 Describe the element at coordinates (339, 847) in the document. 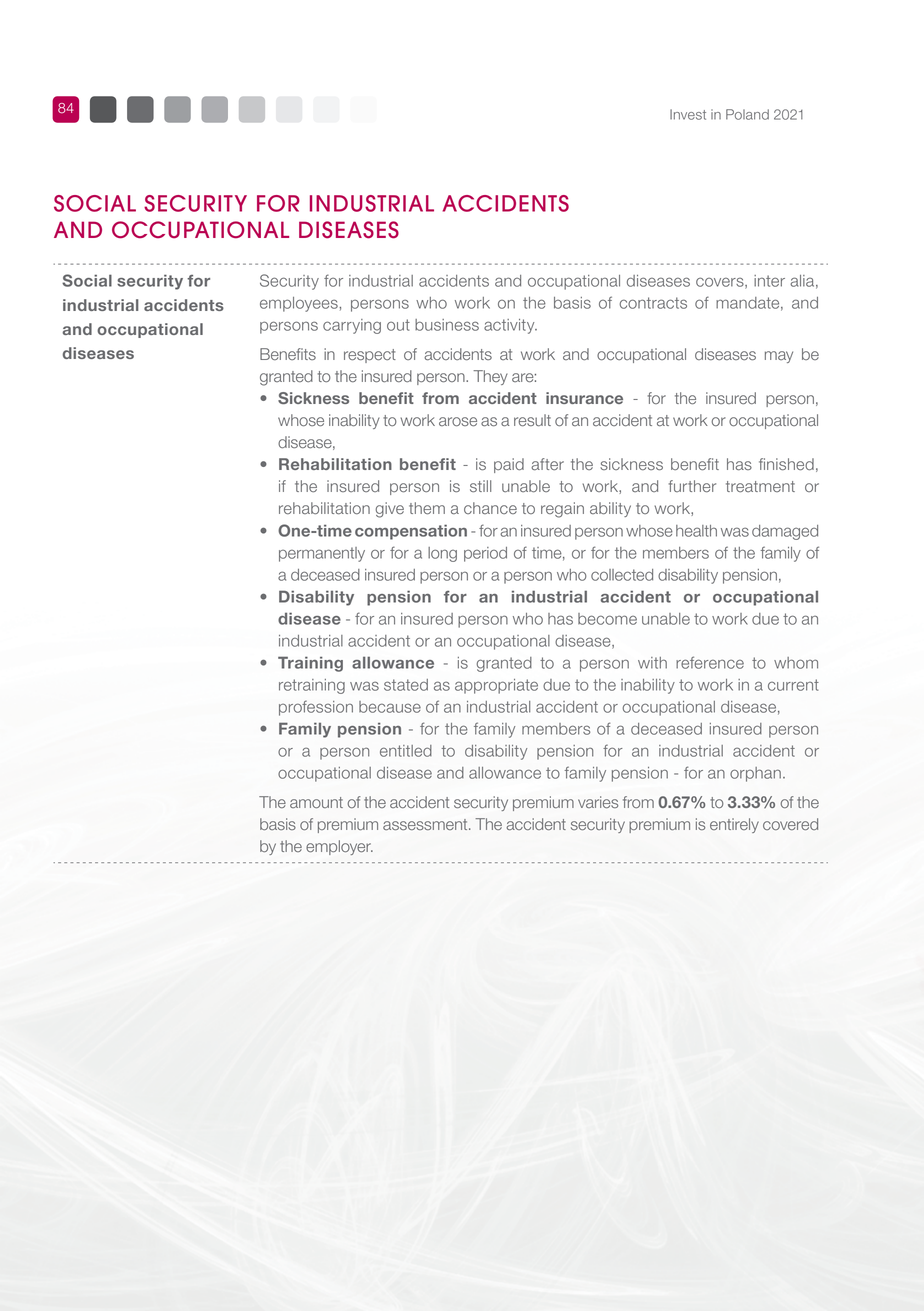

I see `employer` at that location.
